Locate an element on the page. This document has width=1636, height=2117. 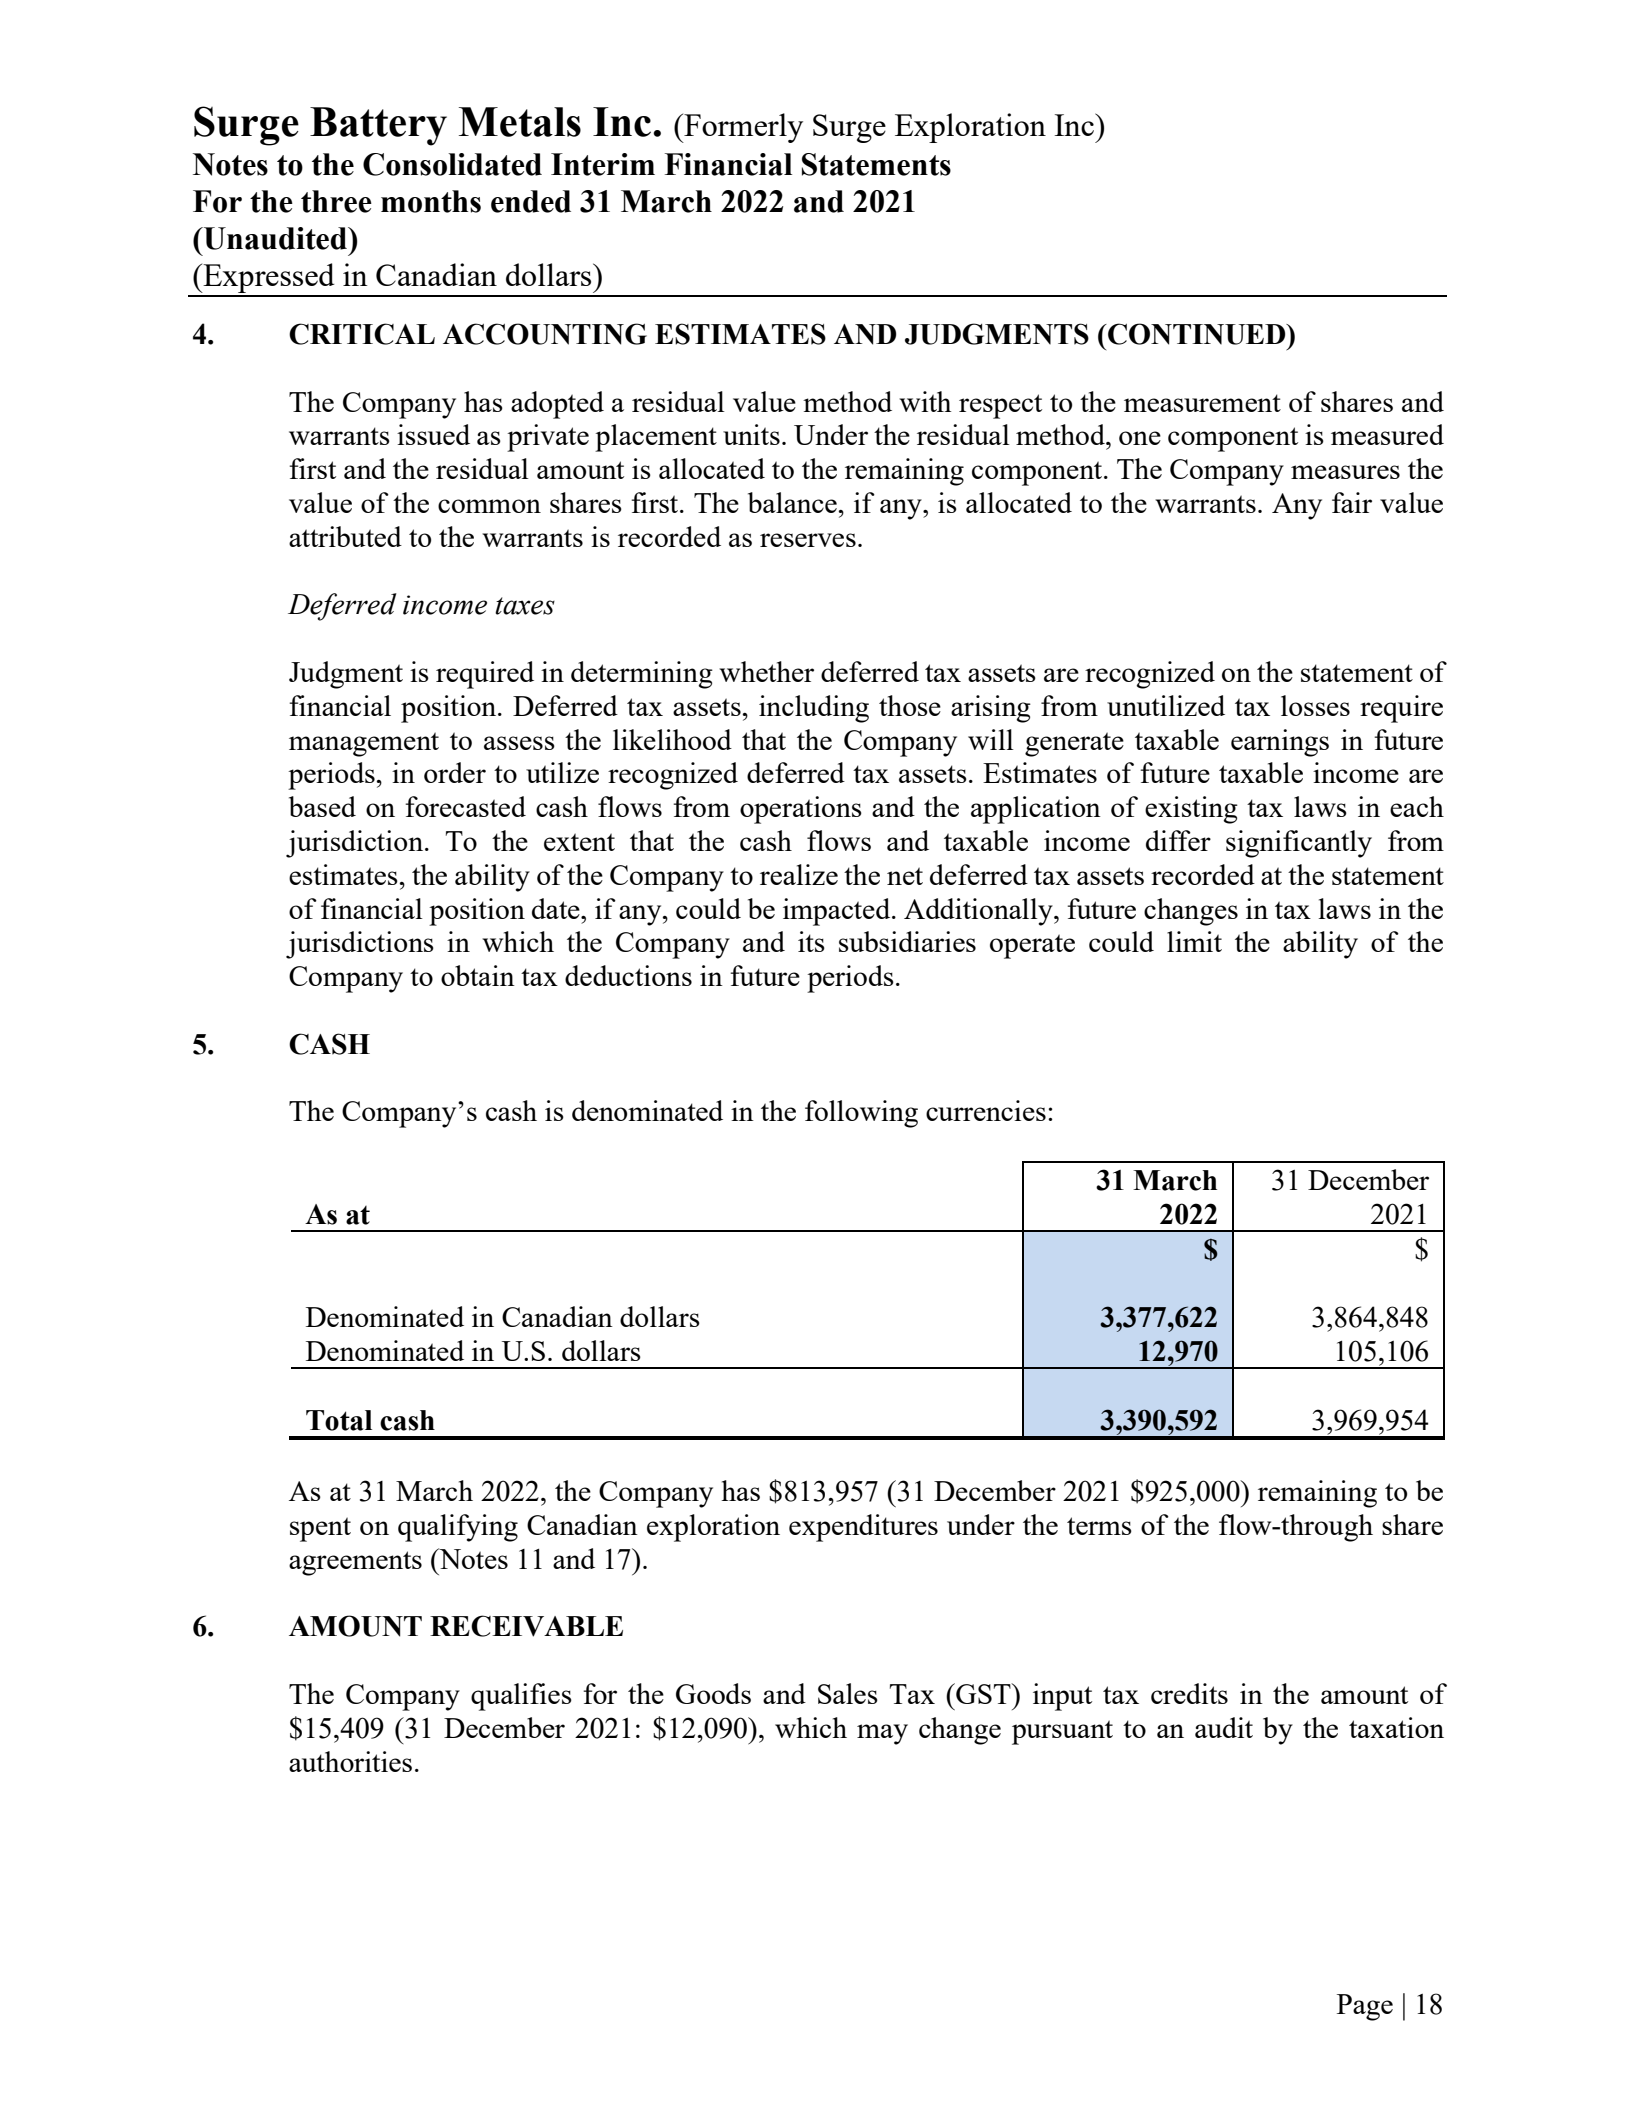
Formerly is located at coordinates (742, 128).
